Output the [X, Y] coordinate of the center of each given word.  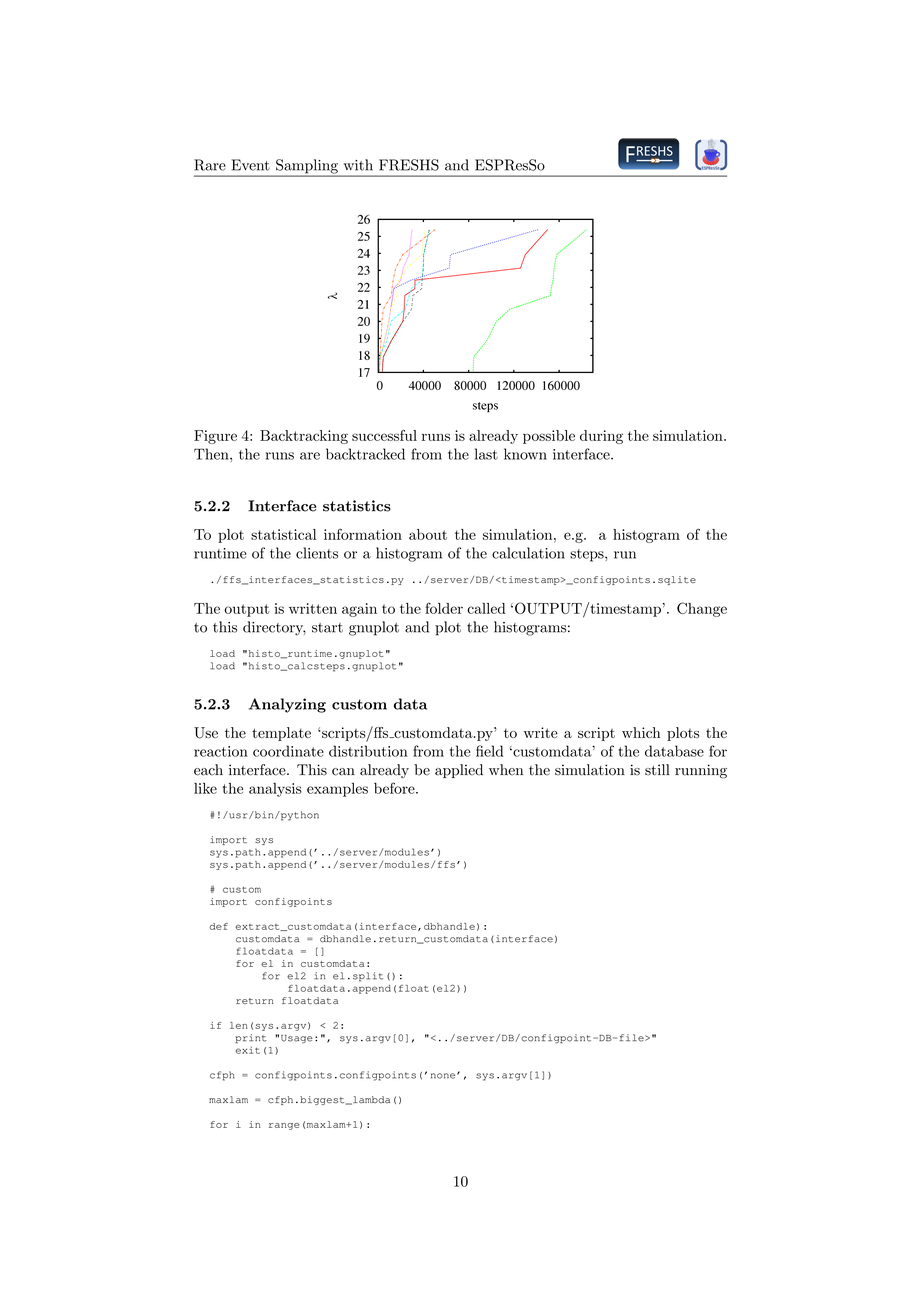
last [486, 454]
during [601, 437]
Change [702, 609]
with [358, 165]
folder [444, 608]
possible [549, 437]
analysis [275, 790]
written [313, 608]
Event [251, 165]
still [657, 770]
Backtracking [304, 437]
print [251, 1038]
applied [459, 771]
